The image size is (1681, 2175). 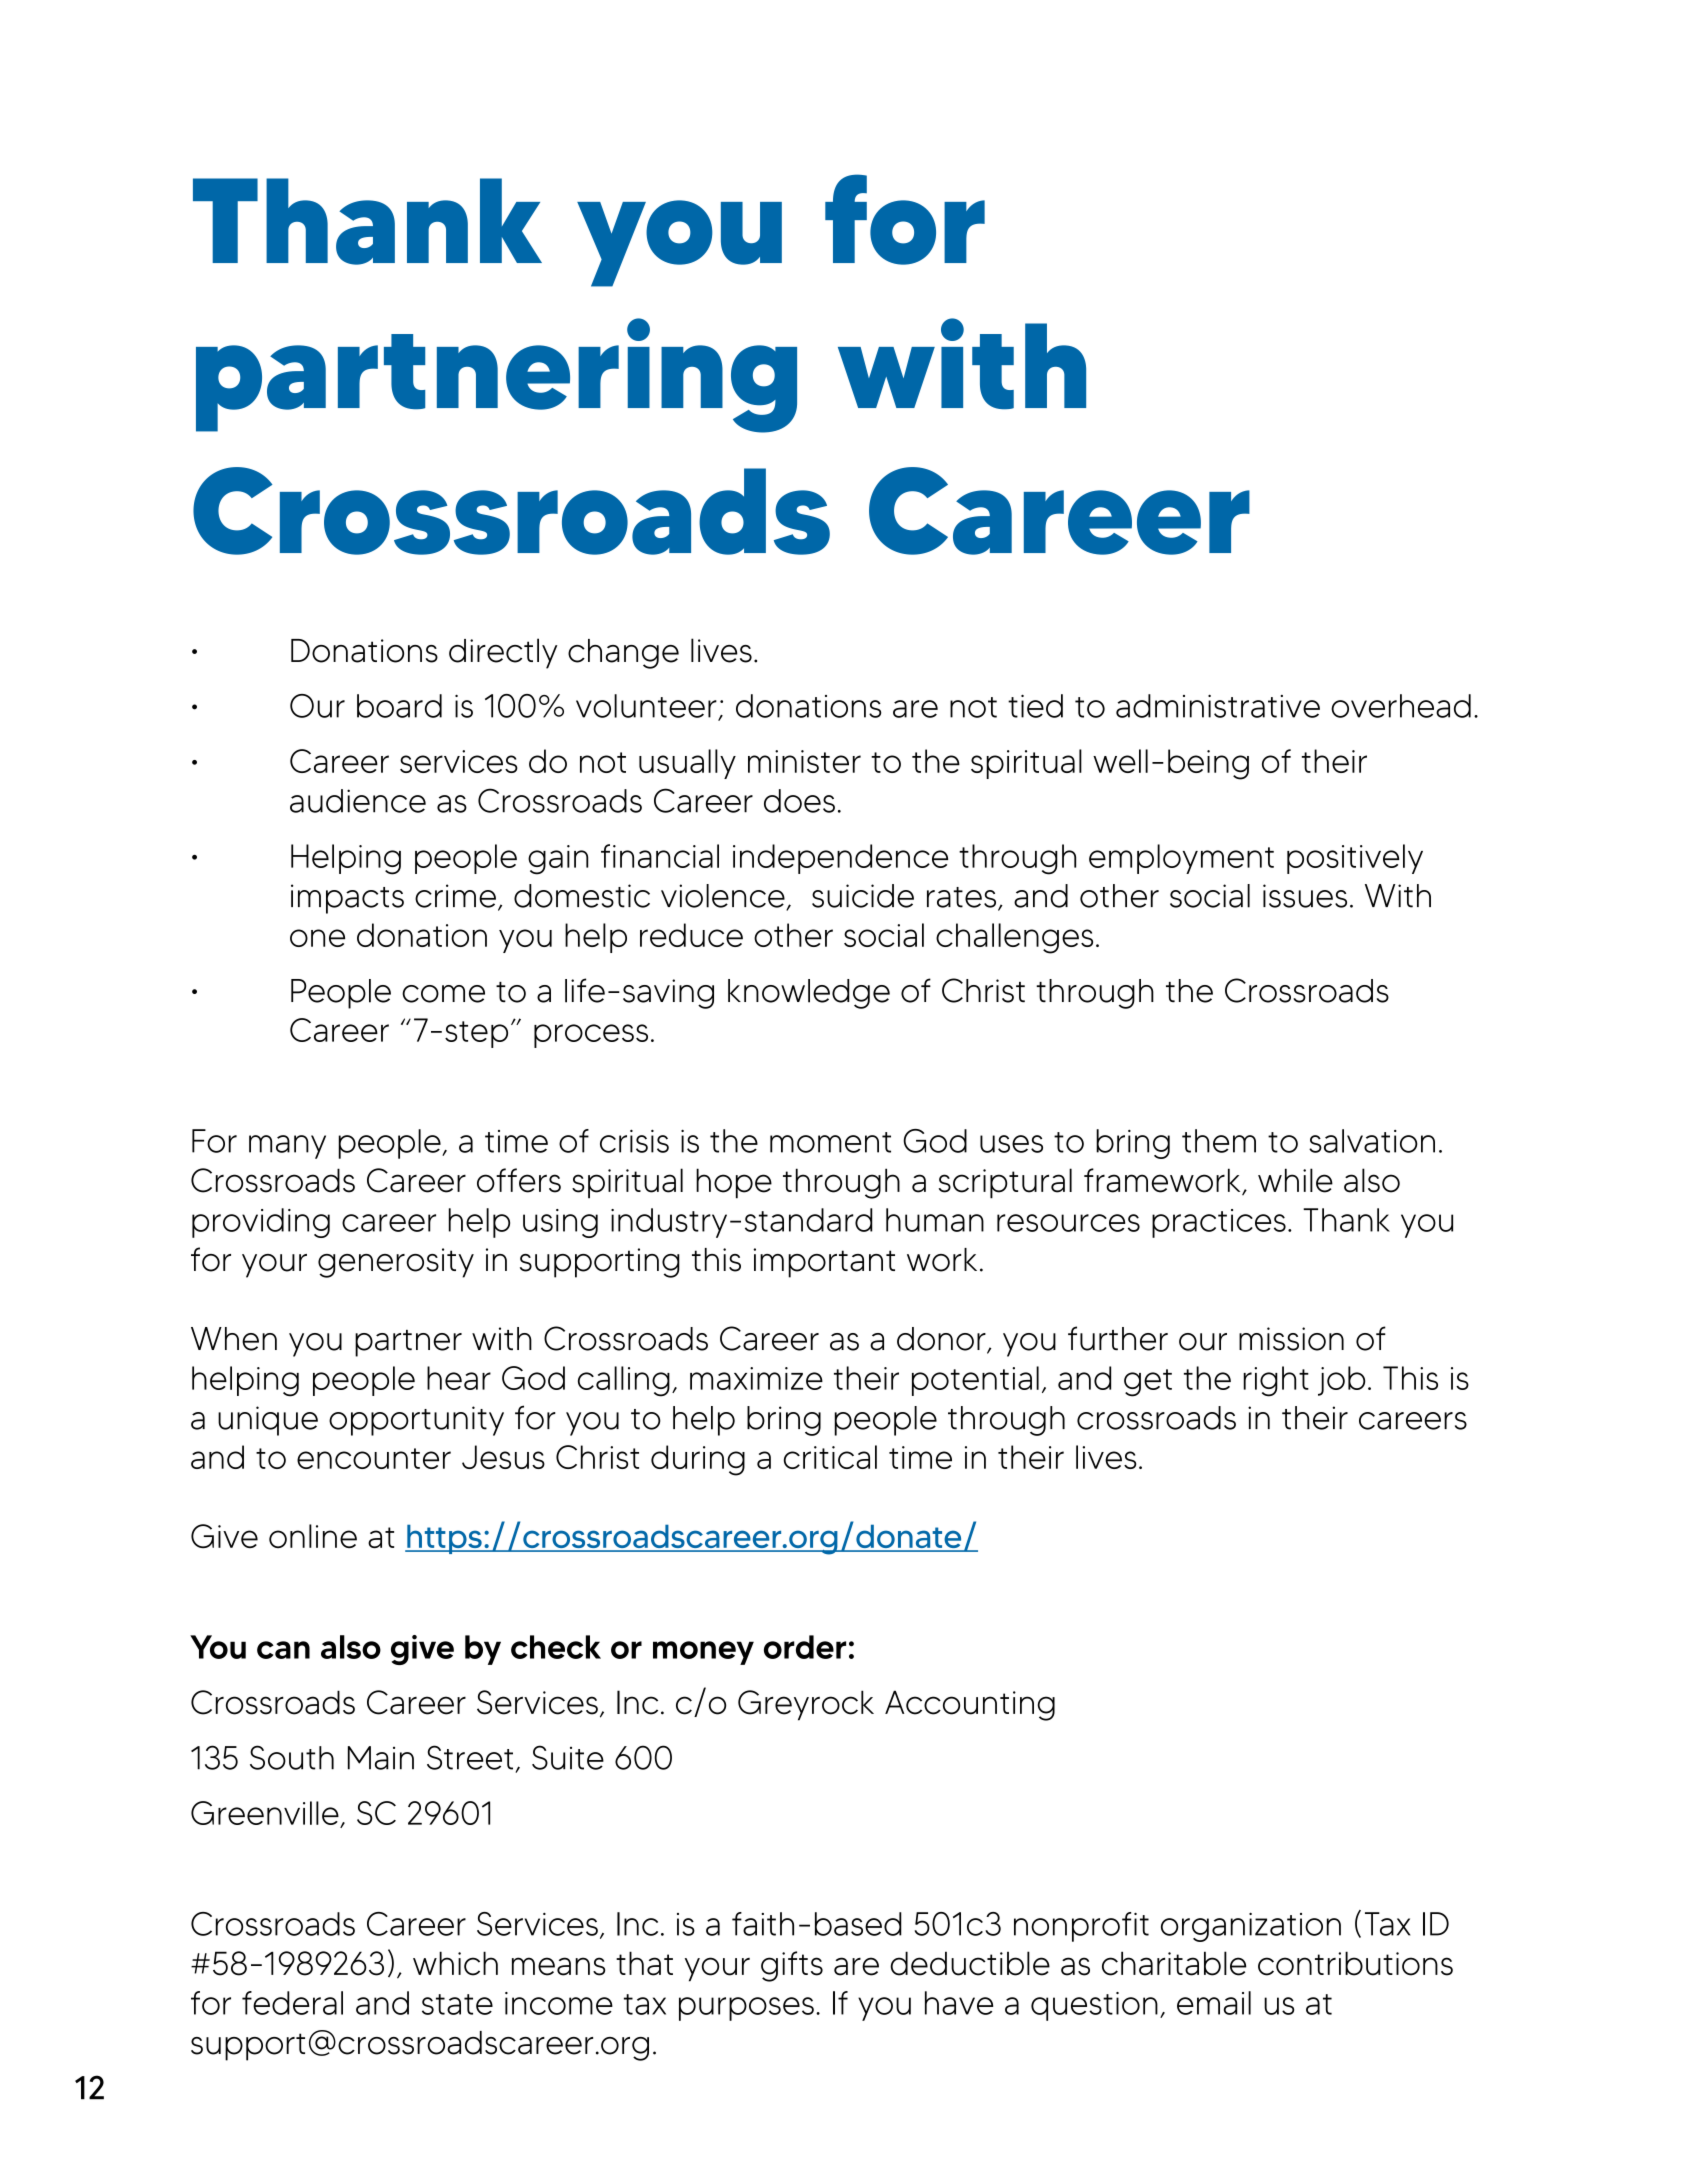 I want to click on moment, so click(x=830, y=1142).
